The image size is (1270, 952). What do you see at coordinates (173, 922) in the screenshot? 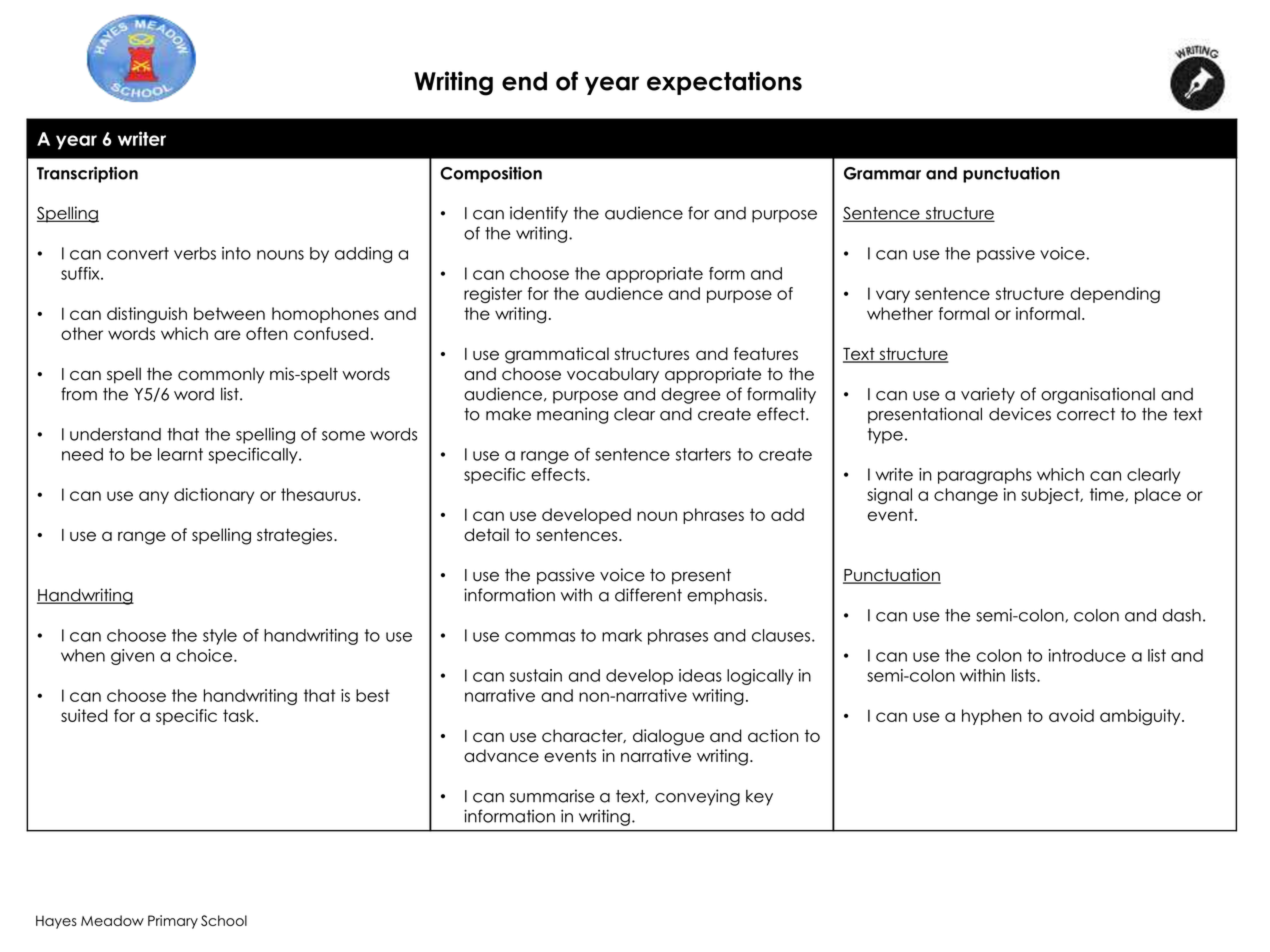
I see `Primary` at bounding box center [173, 922].
